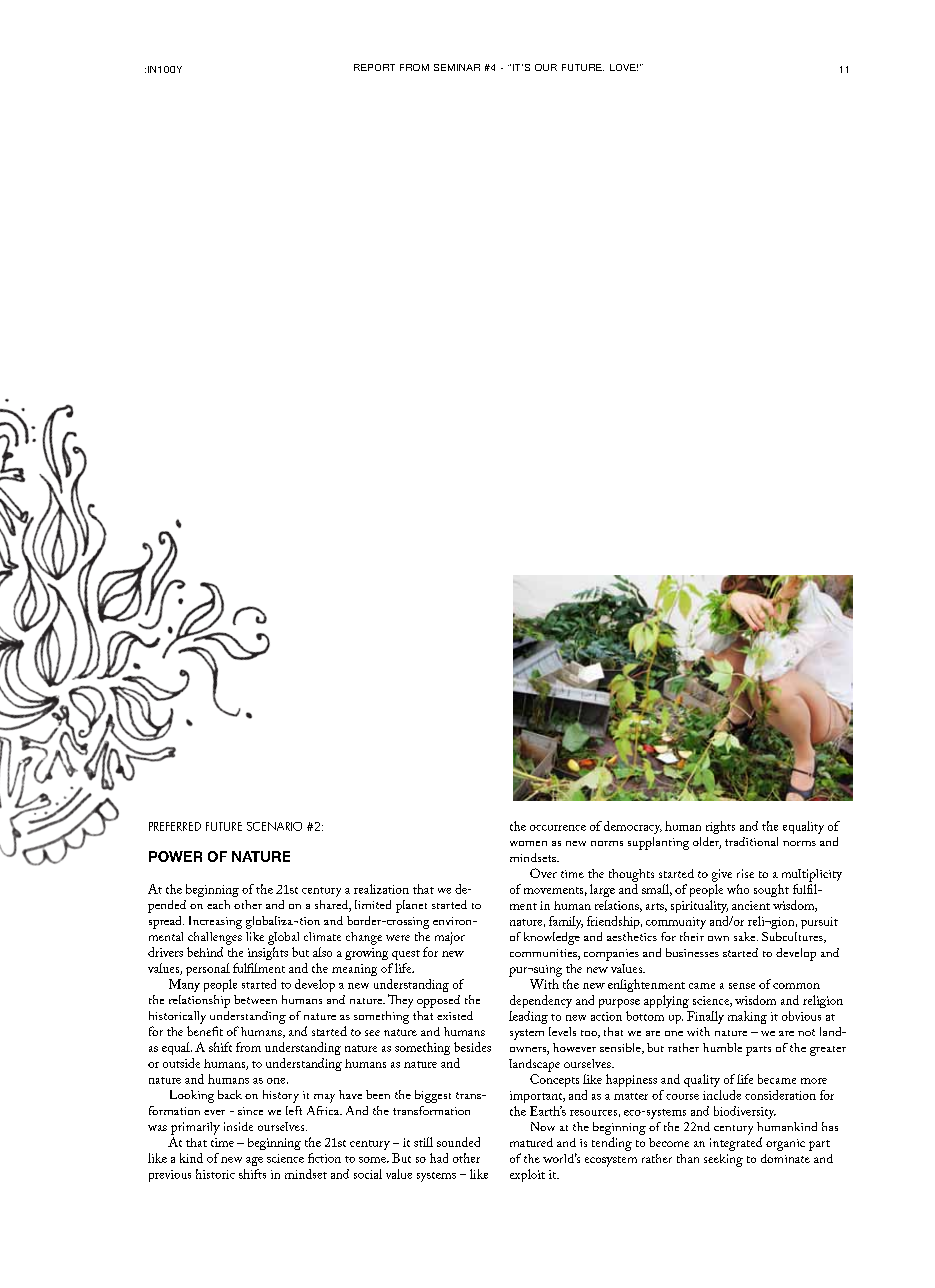 The height and width of the screenshot is (1288, 935). I want to click on seminar, so click(457, 67).
